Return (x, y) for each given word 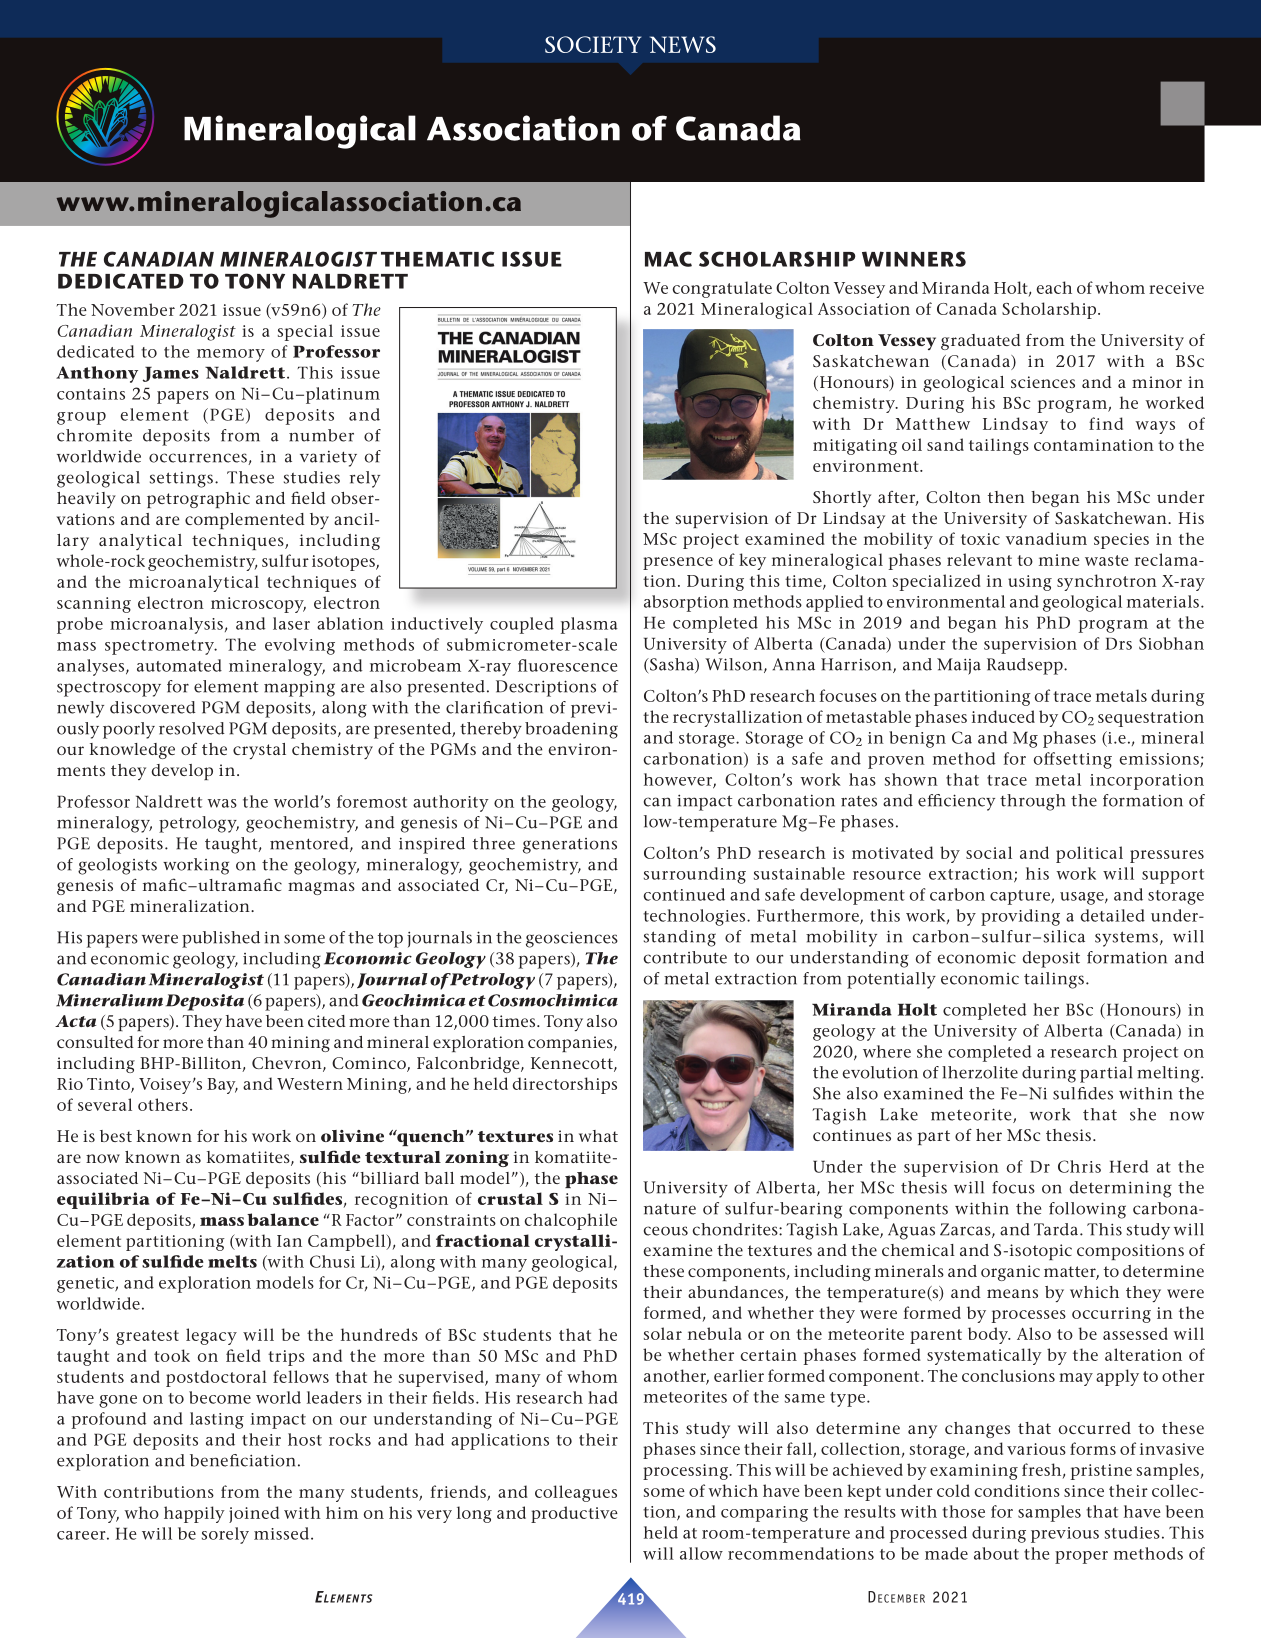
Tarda (1057, 1229)
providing (1020, 917)
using (1030, 583)
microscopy (258, 605)
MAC (668, 259)
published (221, 939)
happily (194, 1514)
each (1054, 287)
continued (684, 894)
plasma (589, 625)
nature (670, 1209)
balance (283, 1219)
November (133, 309)
